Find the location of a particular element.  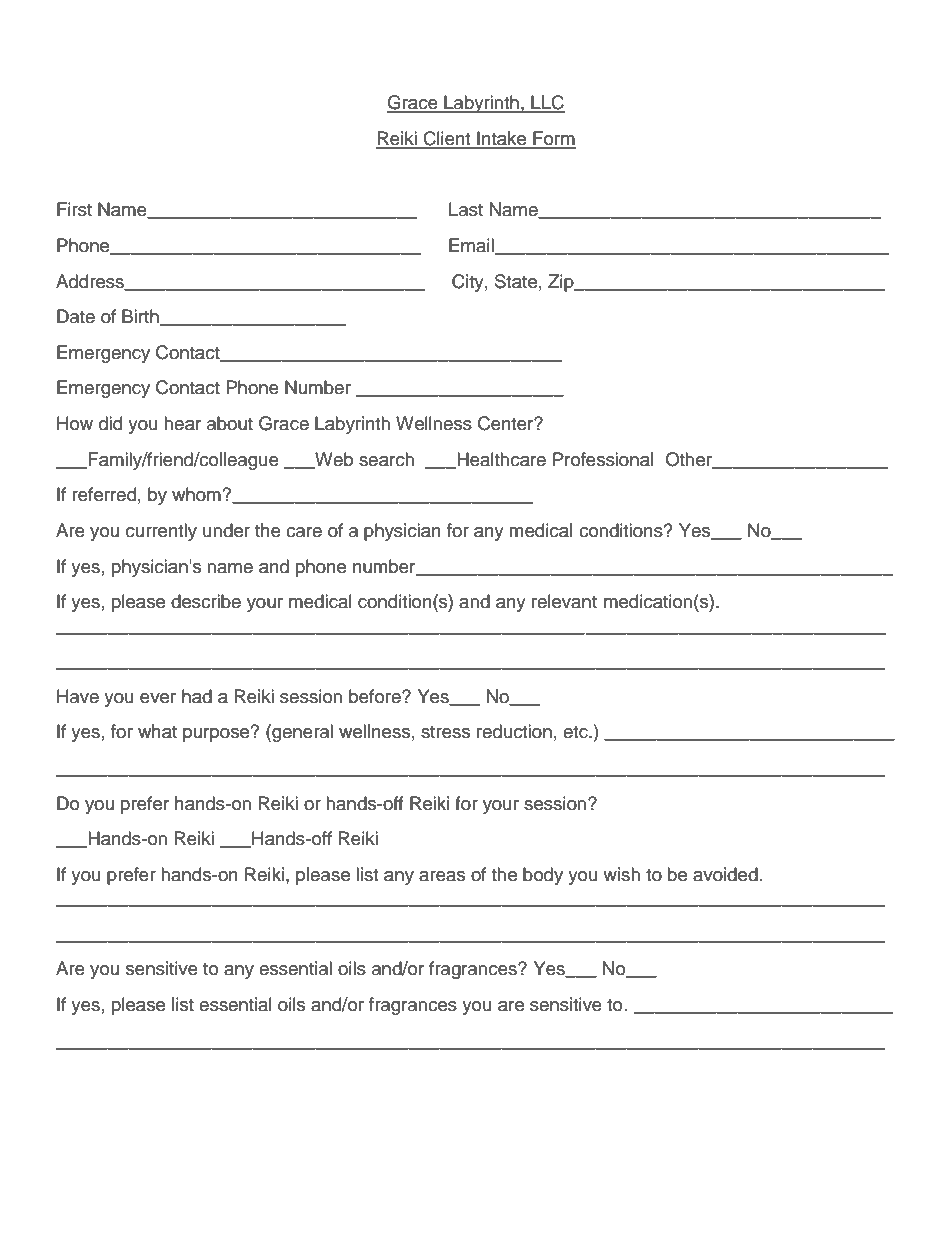

Client is located at coordinates (447, 139).
